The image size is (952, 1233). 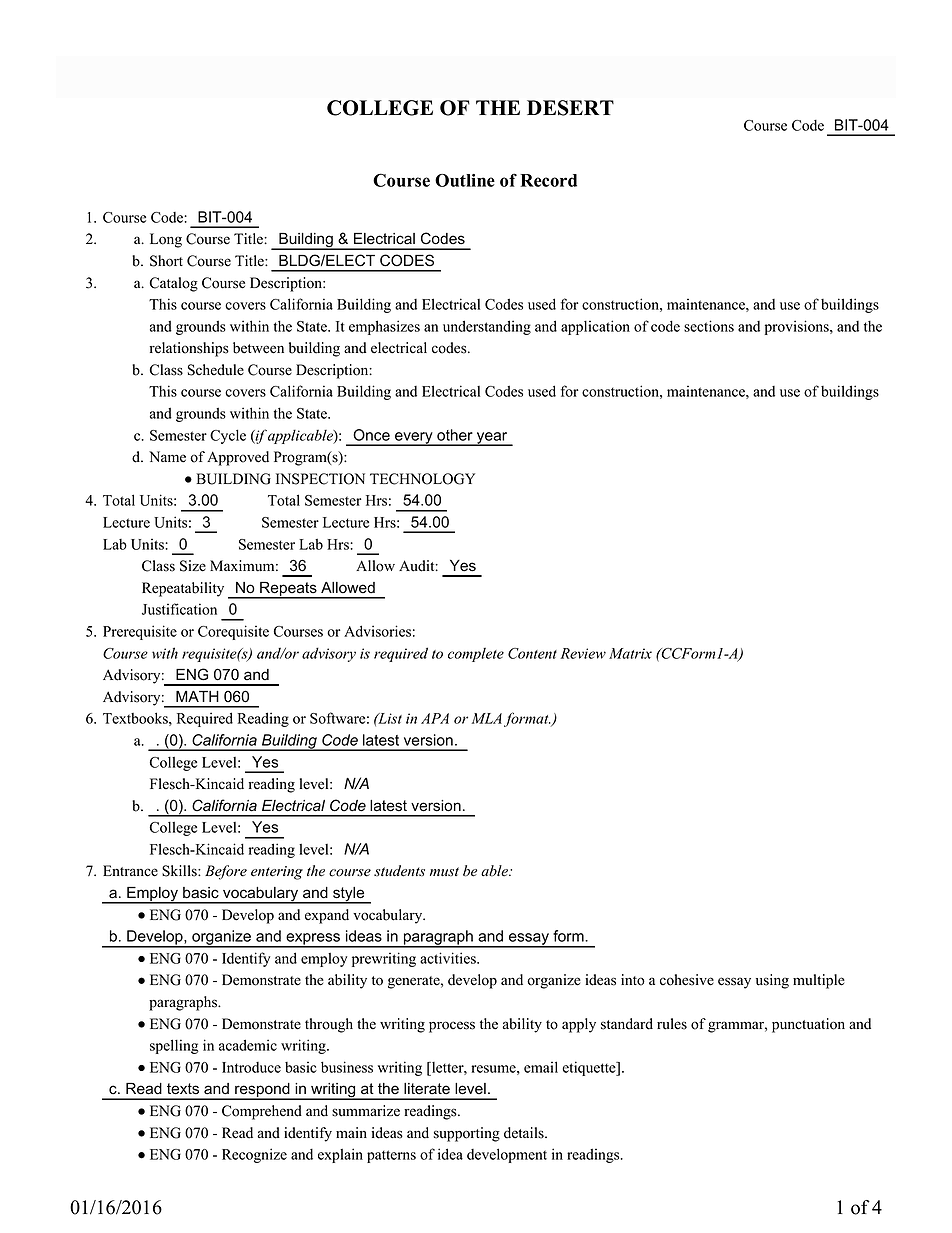 What do you see at coordinates (467, 1134) in the document?
I see `supporting` at bounding box center [467, 1134].
